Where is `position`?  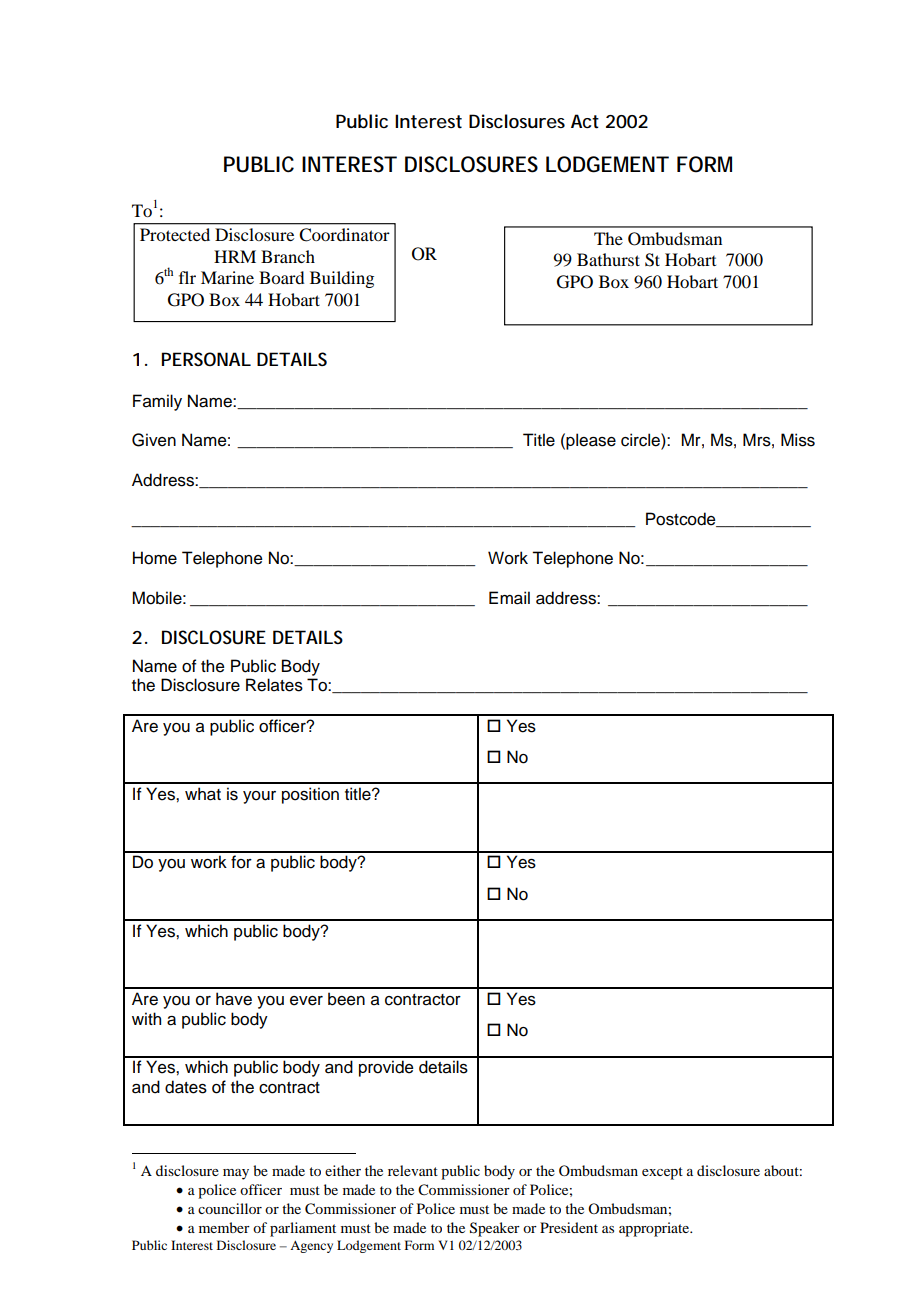 position is located at coordinates (310, 795).
